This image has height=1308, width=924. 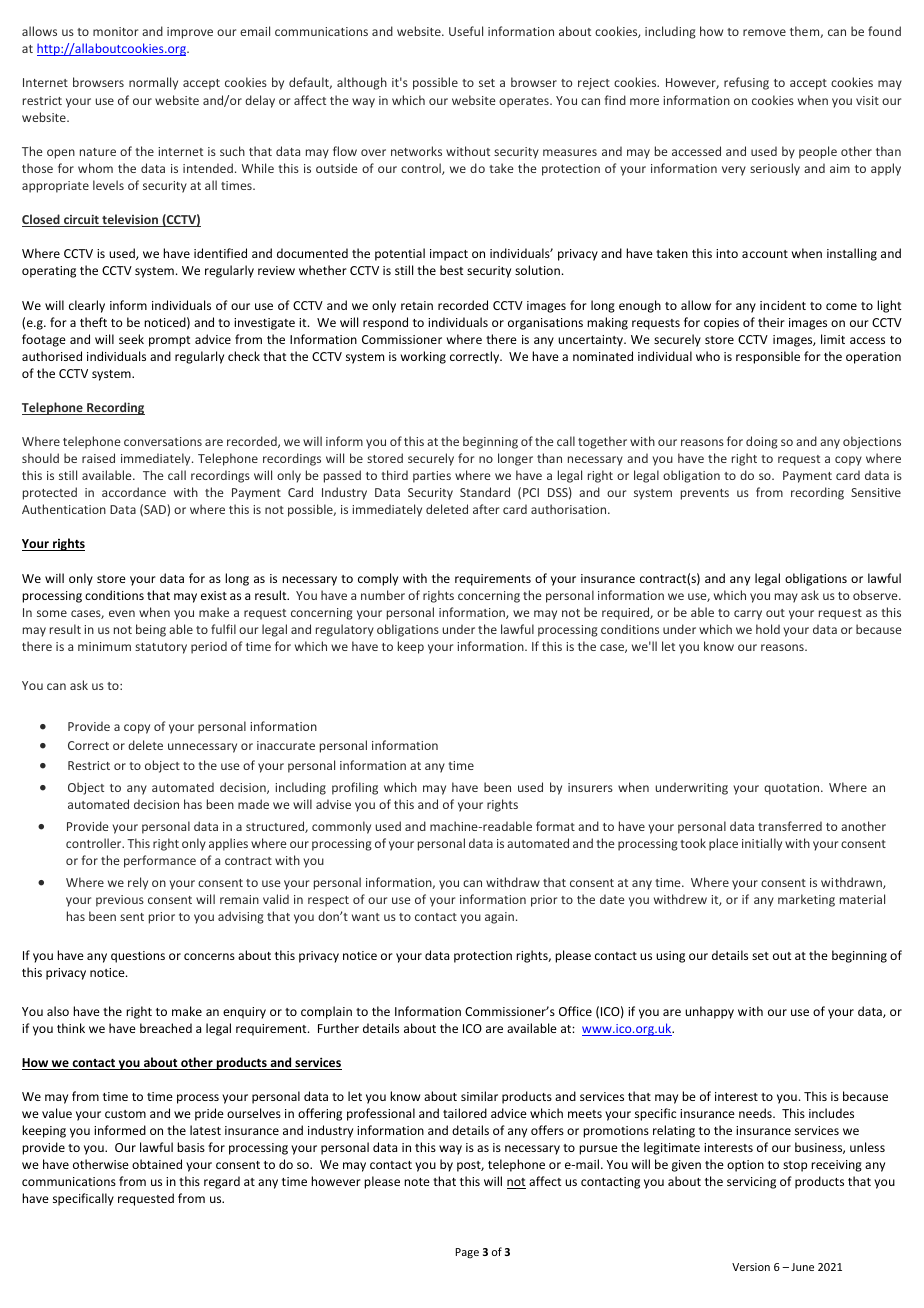 I want to click on normally, so click(x=153, y=83).
